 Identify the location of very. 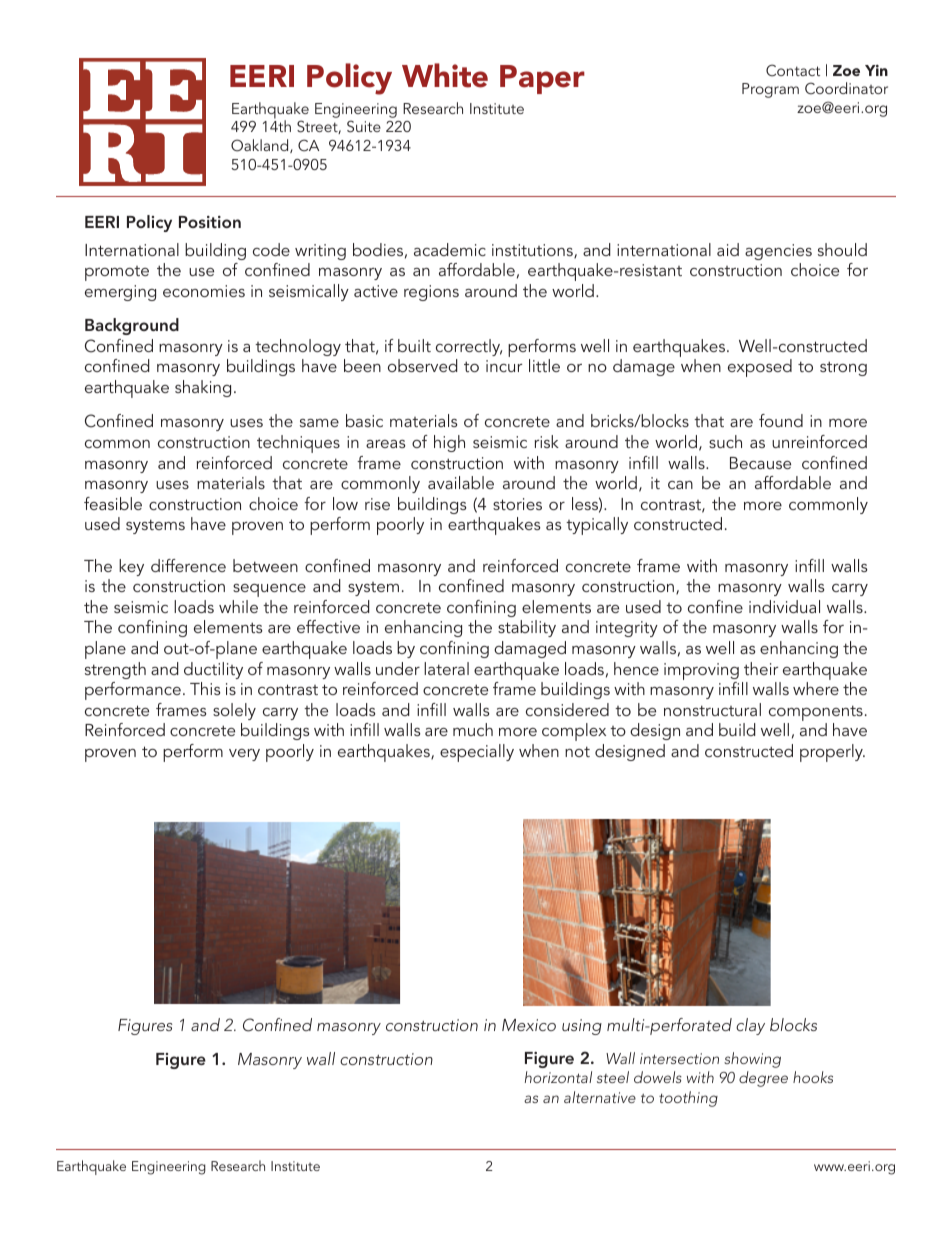
(244, 755).
